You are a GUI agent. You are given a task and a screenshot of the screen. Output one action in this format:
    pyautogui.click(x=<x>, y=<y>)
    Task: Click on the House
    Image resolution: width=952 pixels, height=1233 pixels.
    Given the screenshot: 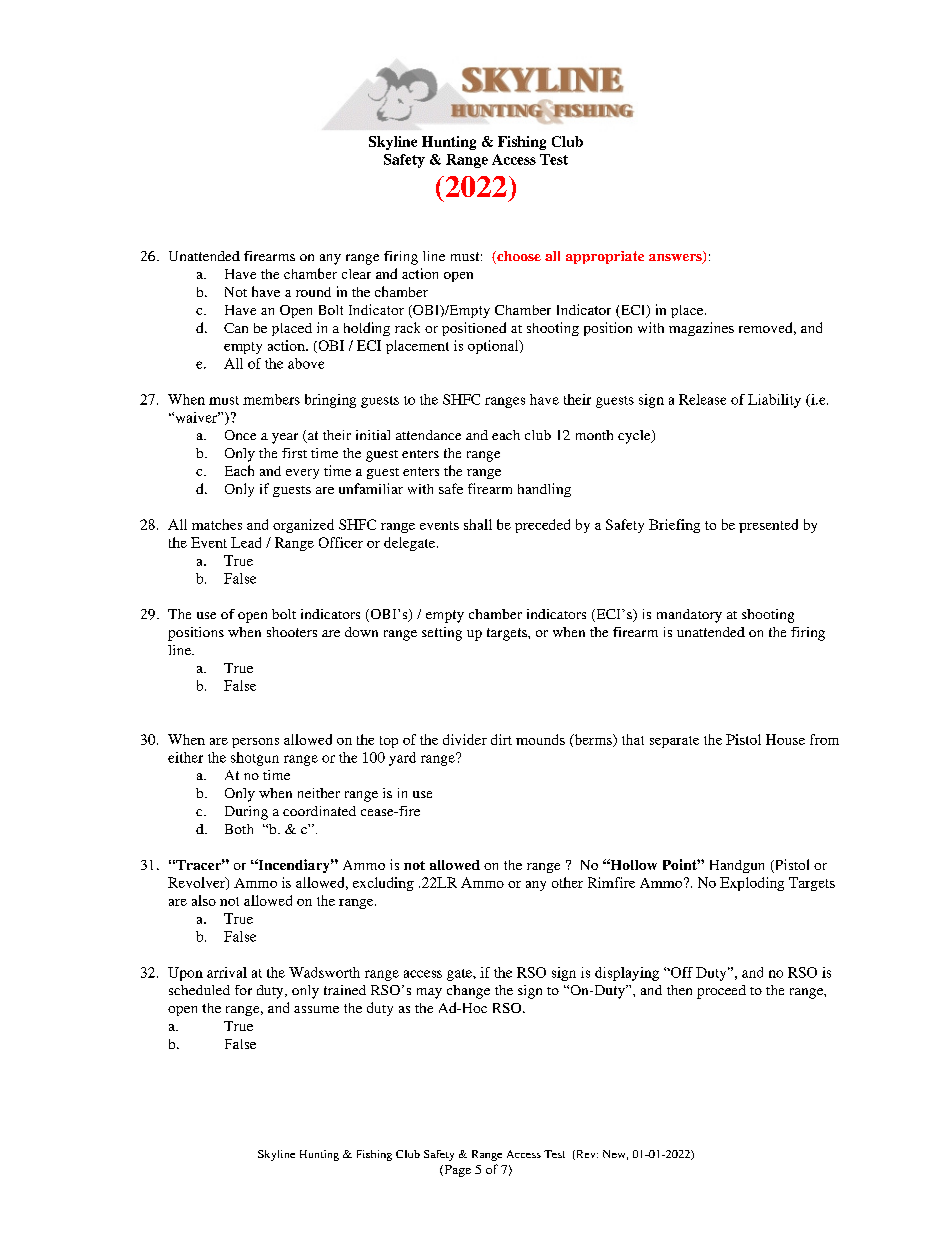 What is the action you would take?
    pyautogui.click(x=785, y=739)
